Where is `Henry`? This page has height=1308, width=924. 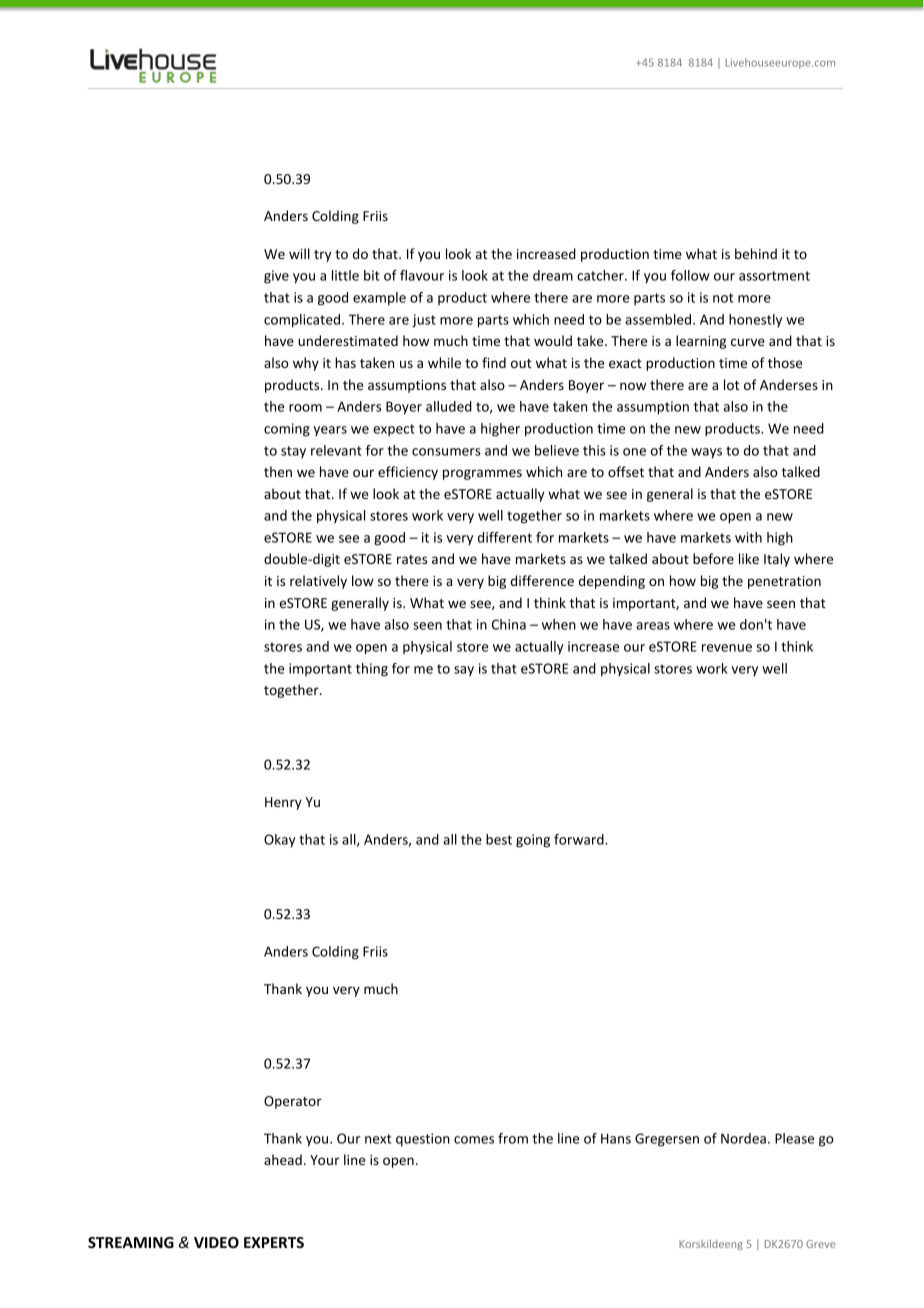 Henry is located at coordinates (283, 803).
